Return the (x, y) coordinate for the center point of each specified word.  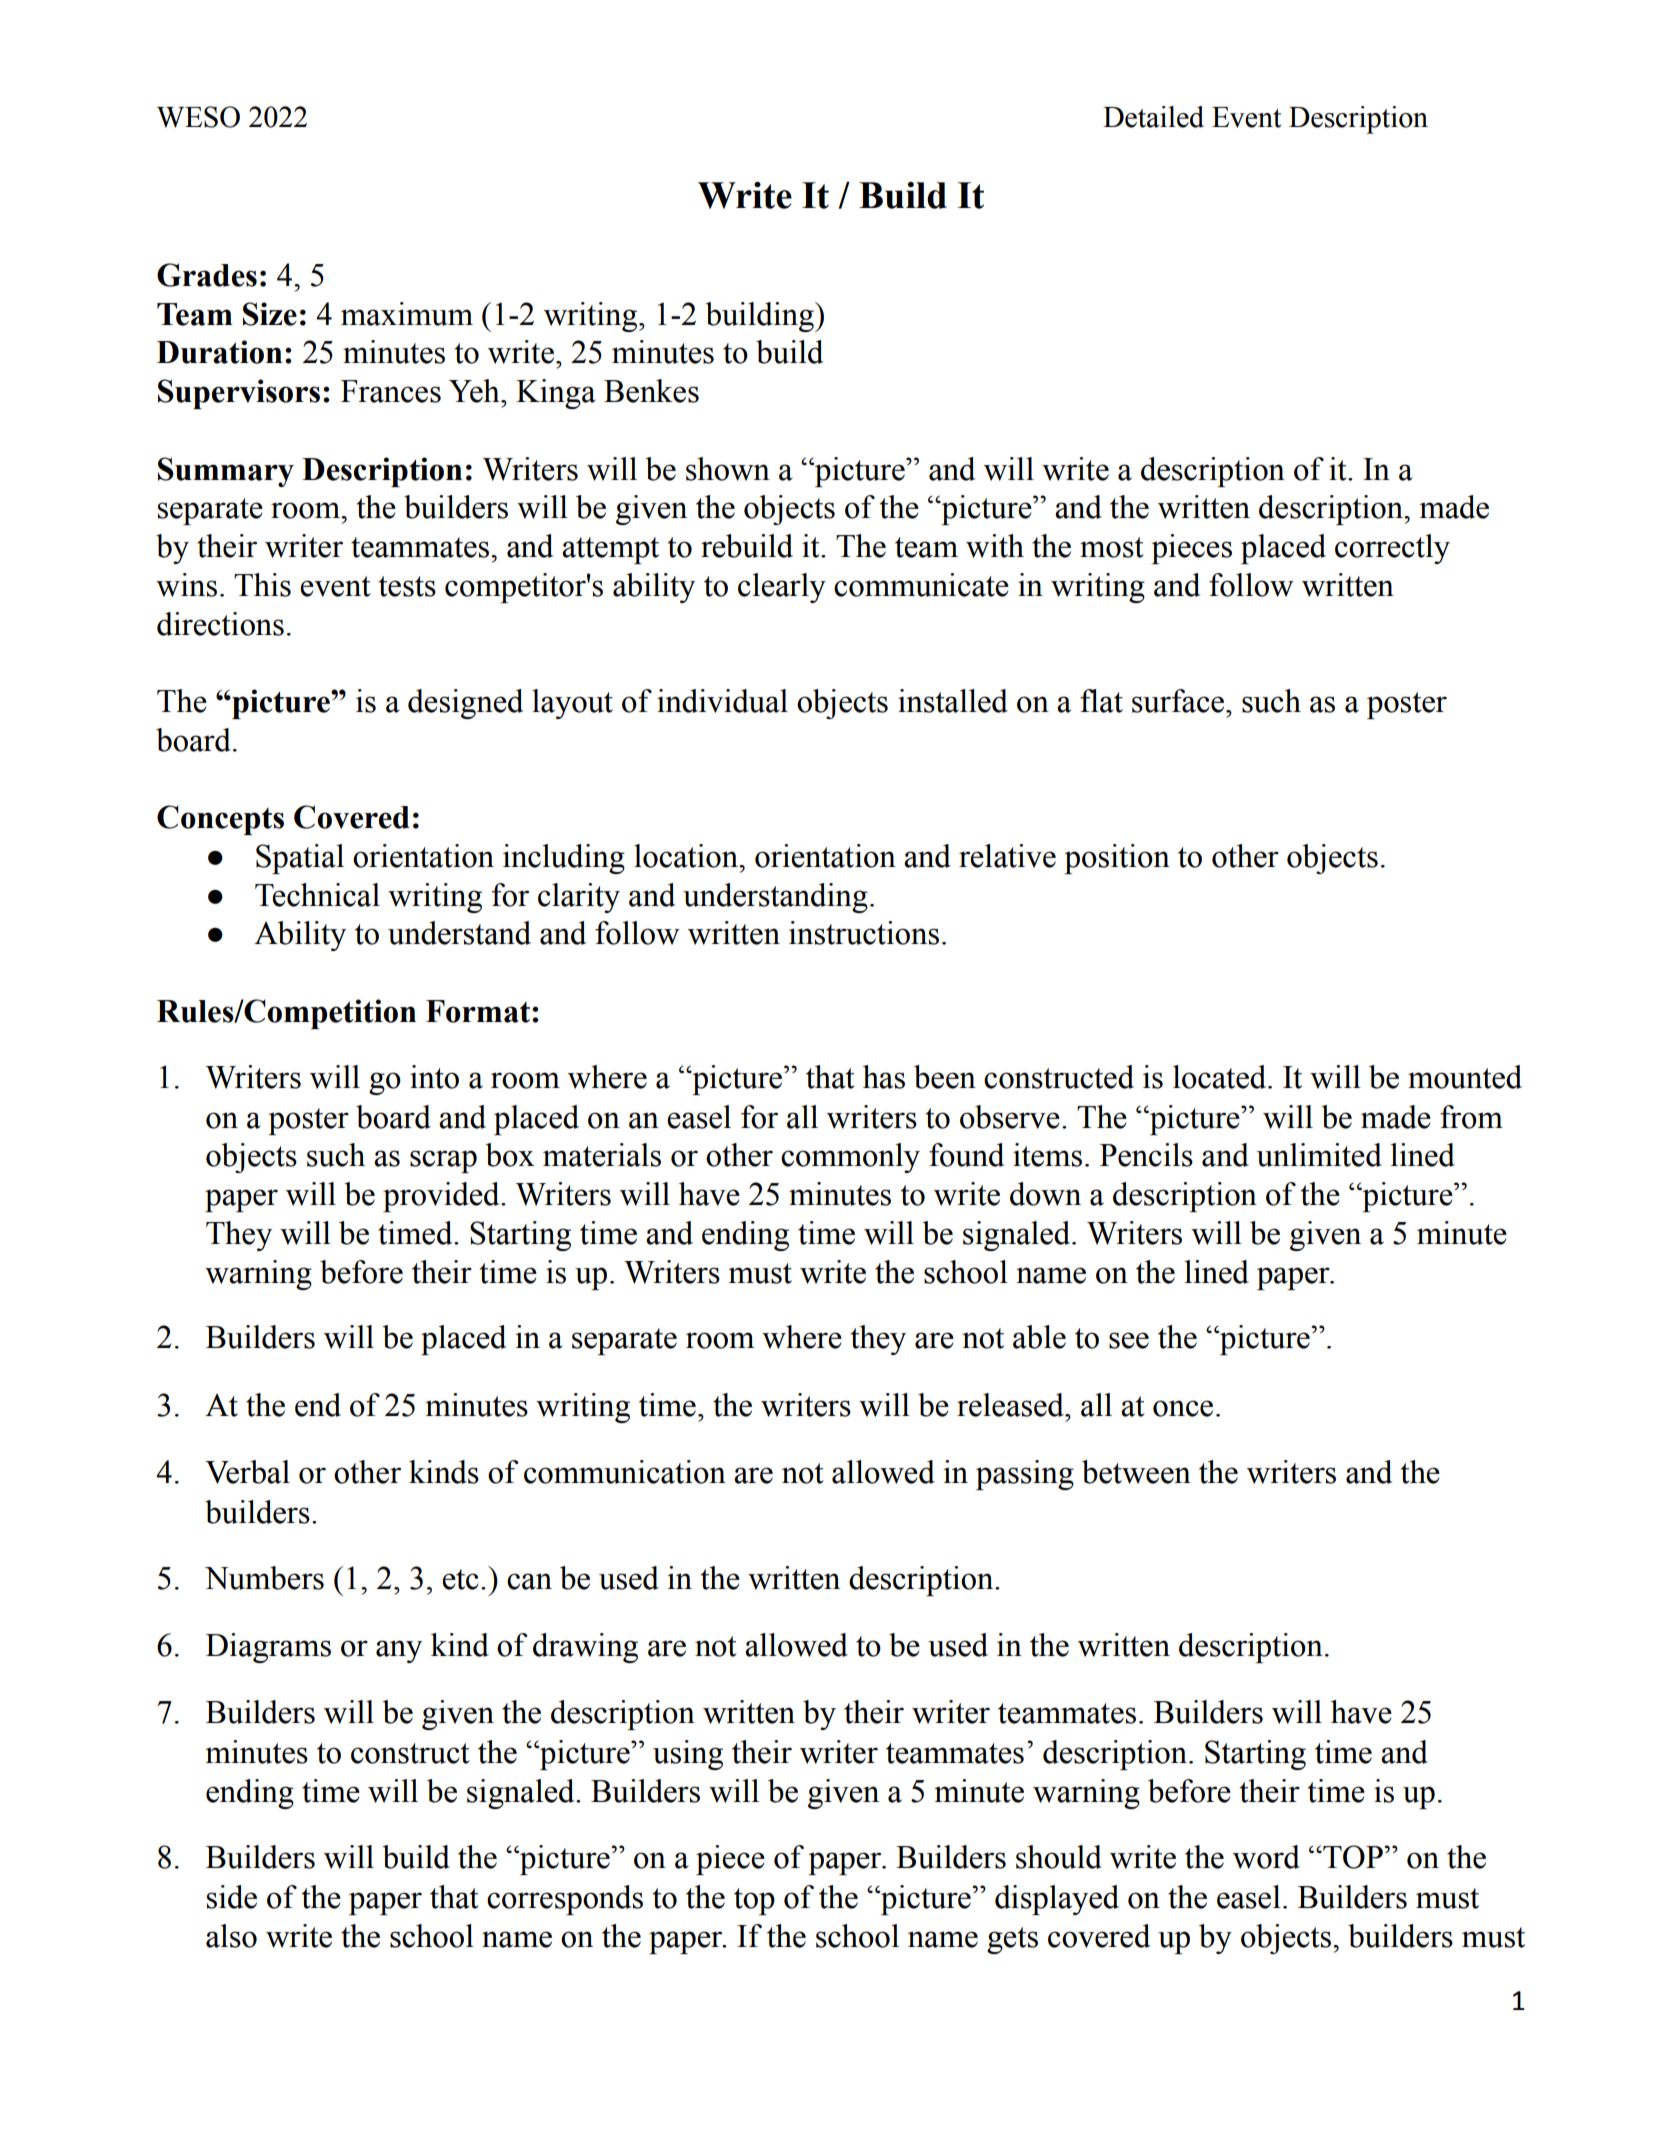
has (884, 1077)
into (434, 1077)
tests (407, 586)
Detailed (1153, 117)
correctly (1392, 549)
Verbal (247, 1472)
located (1221, 1077)
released (1011, 1405)
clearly (782, 588)
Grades (207, 275)
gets (1012, 1940)
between (1136, 1472)
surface (1179, 701)
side (232, 1897)
